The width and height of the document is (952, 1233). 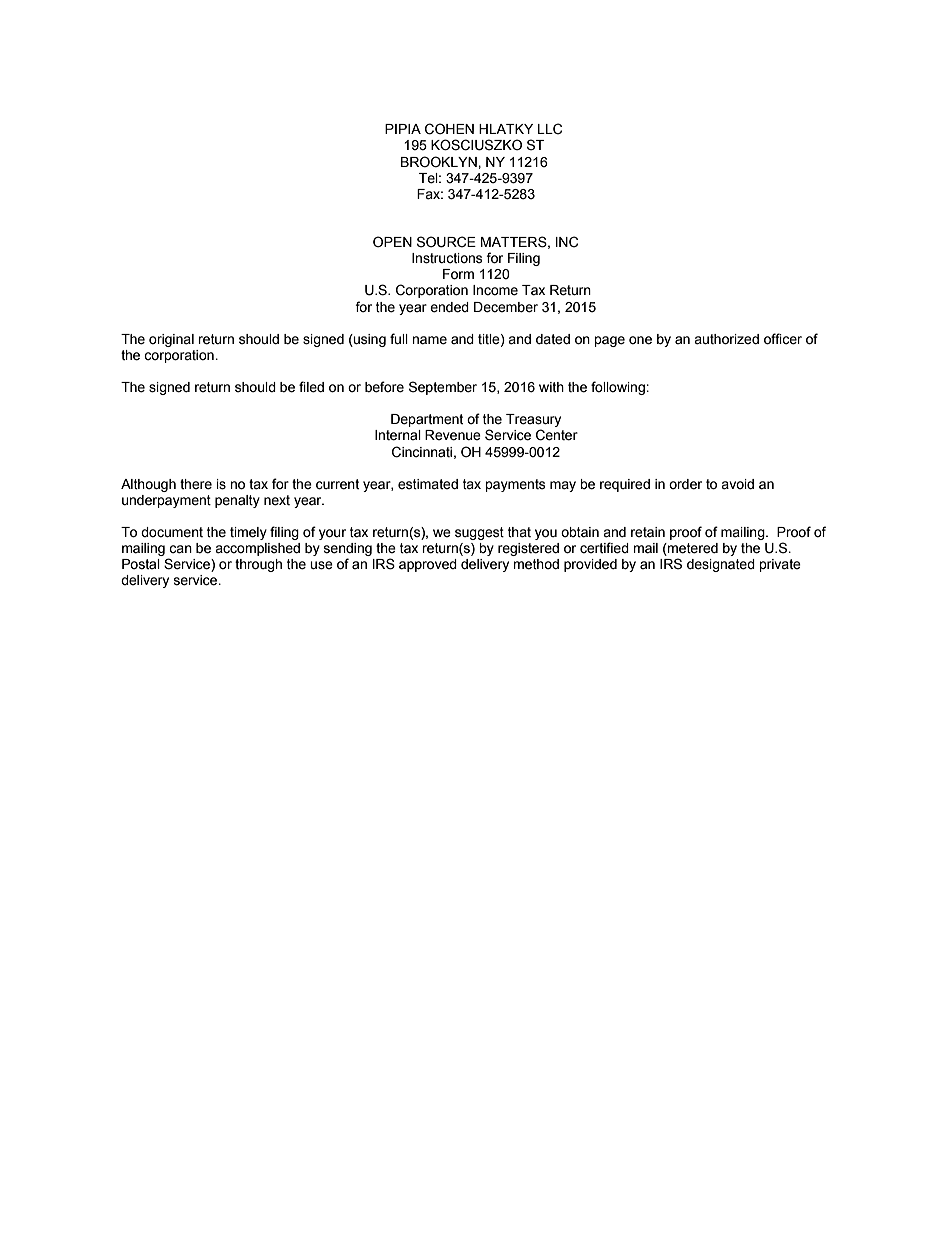 What do you see at coordinates (449, 129) in the document?
I see `COHEN` at bounding box center [449, 129].
